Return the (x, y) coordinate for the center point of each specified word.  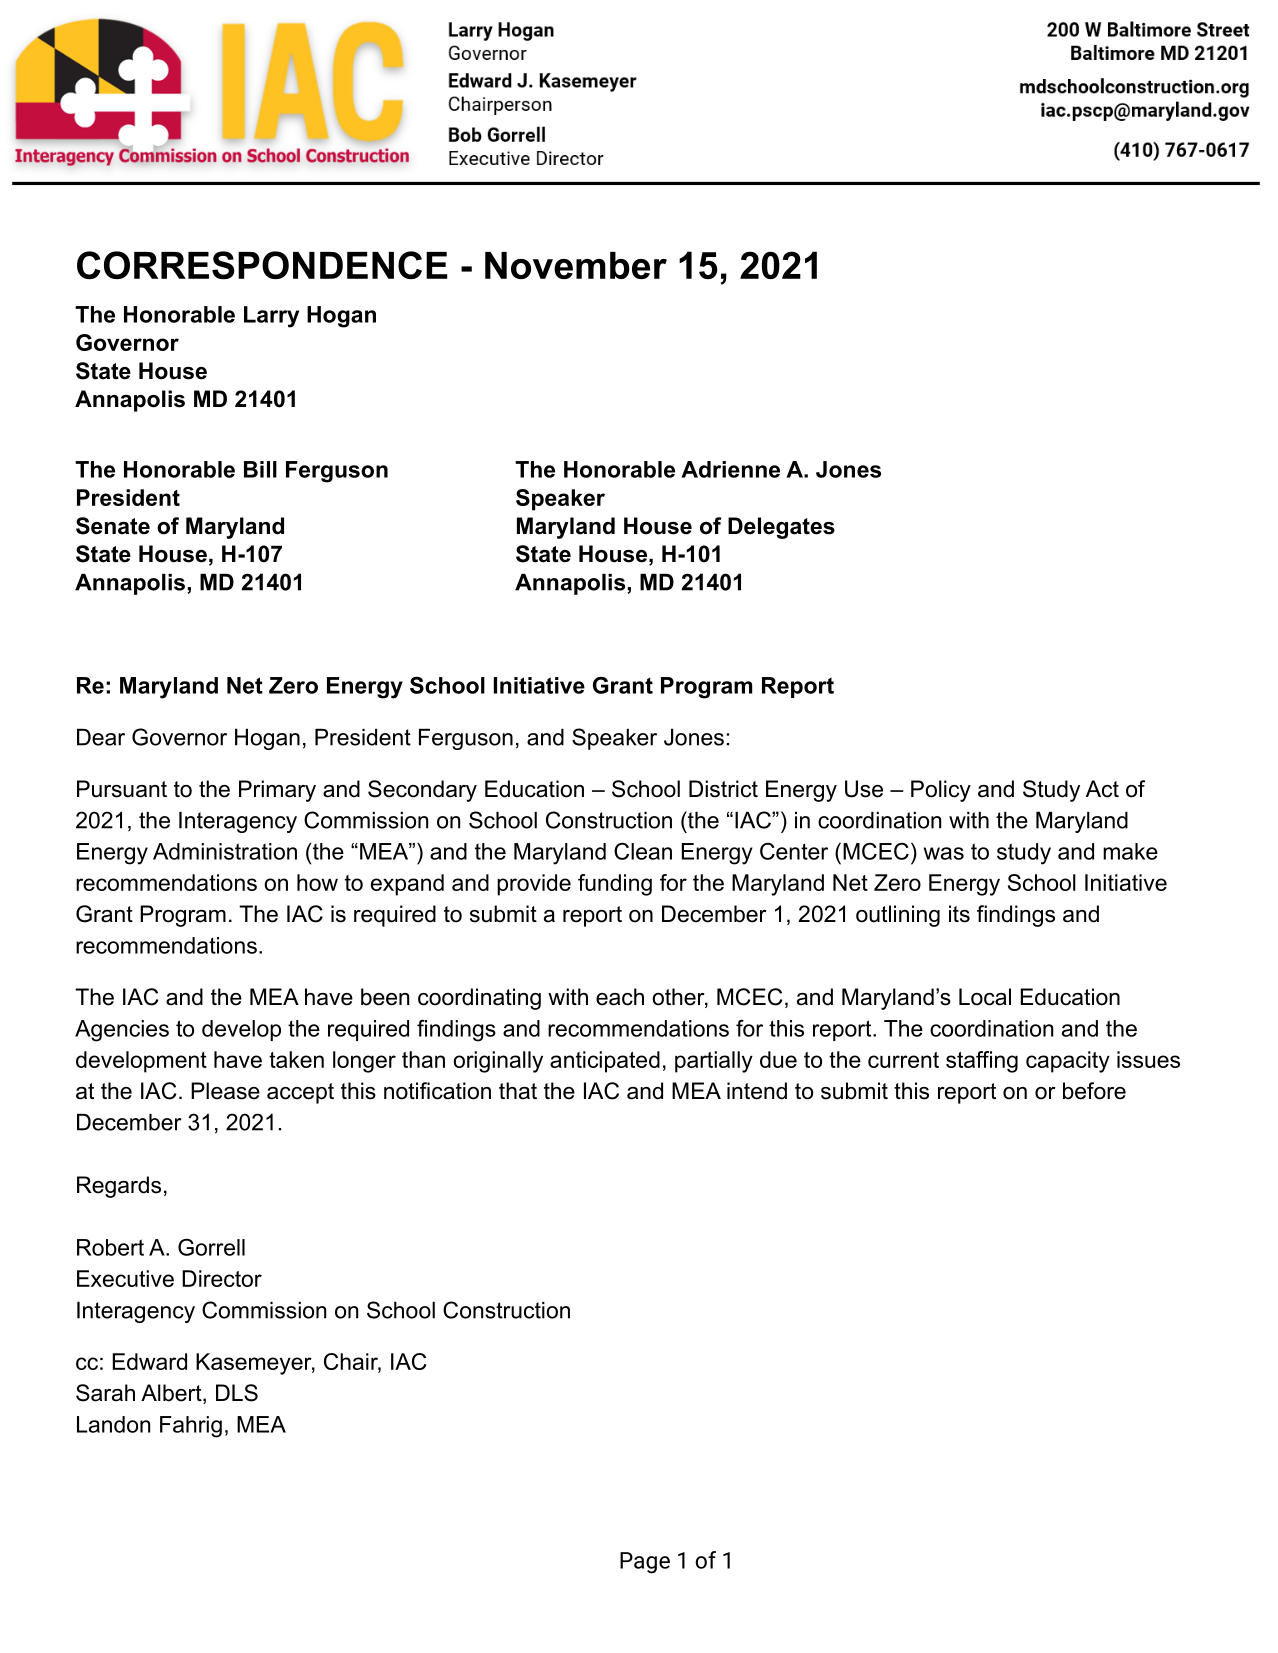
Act (1102, 789)
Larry (271, 317)
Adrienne (730, 469)
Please (225, 1091)
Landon (113, 1424)
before (1094, 1091)
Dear (101, 737)
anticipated (605, 1062)
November (576, 265)
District (723, 789)
